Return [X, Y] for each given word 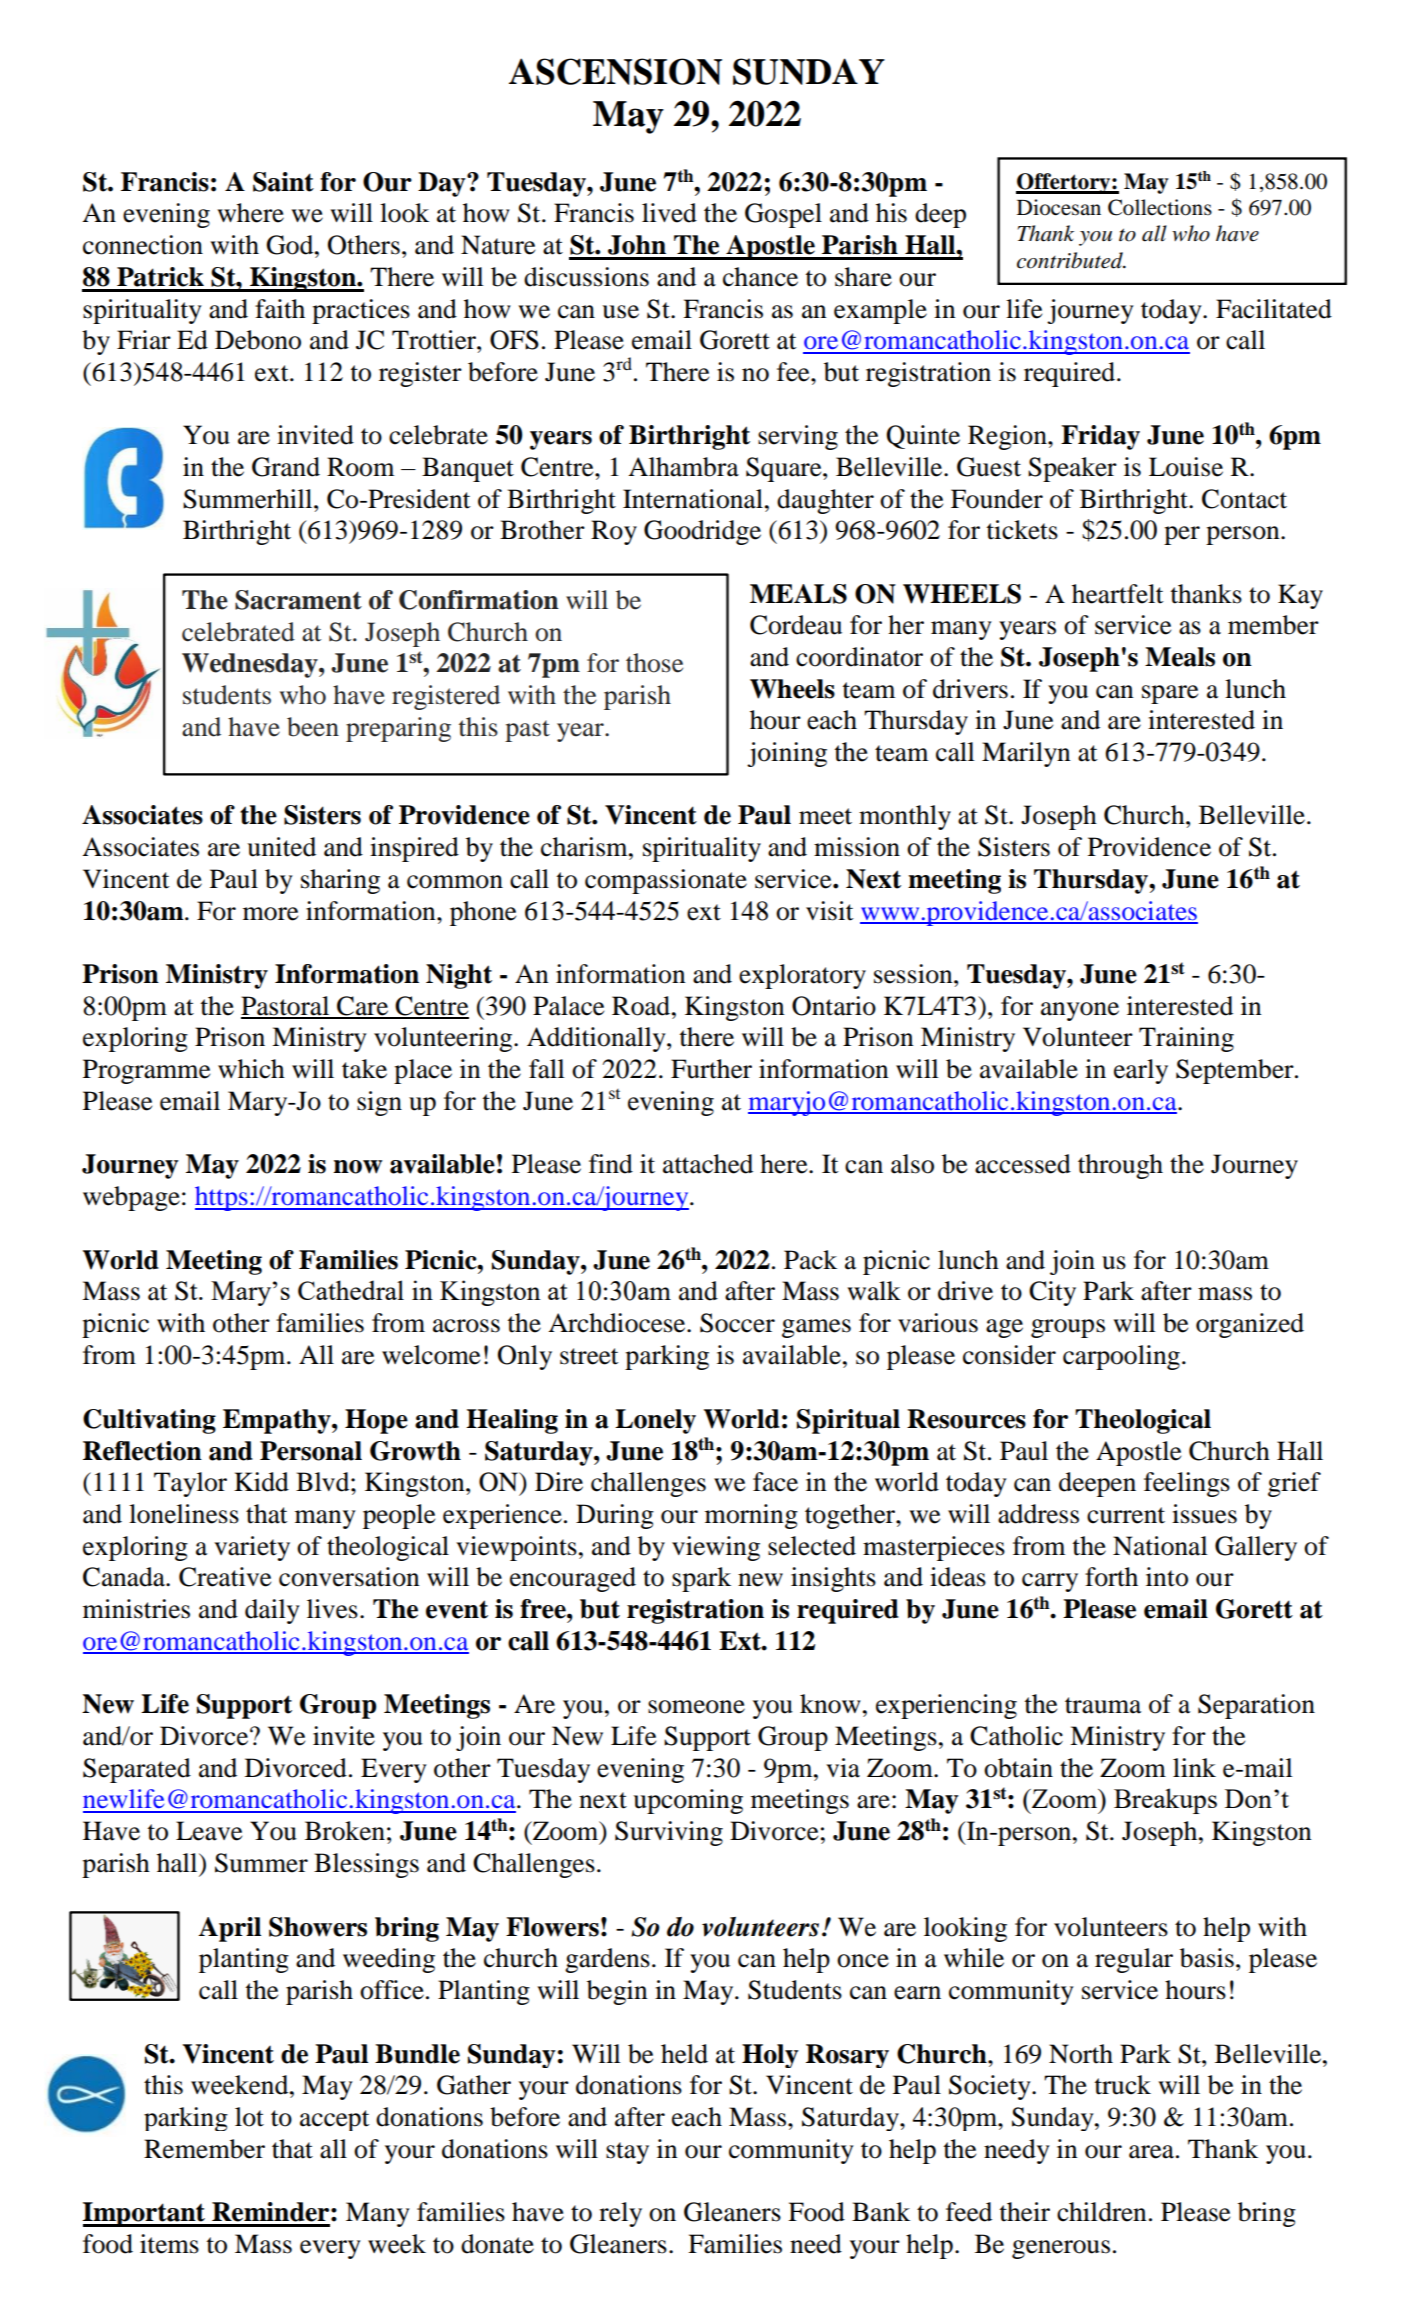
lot [249, 2117]
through [1120, 1166]
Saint [283, 182]
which [251, 1069]
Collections [1160, 207]
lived [669, 213]
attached [708, 1164]
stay [627, 2153]
